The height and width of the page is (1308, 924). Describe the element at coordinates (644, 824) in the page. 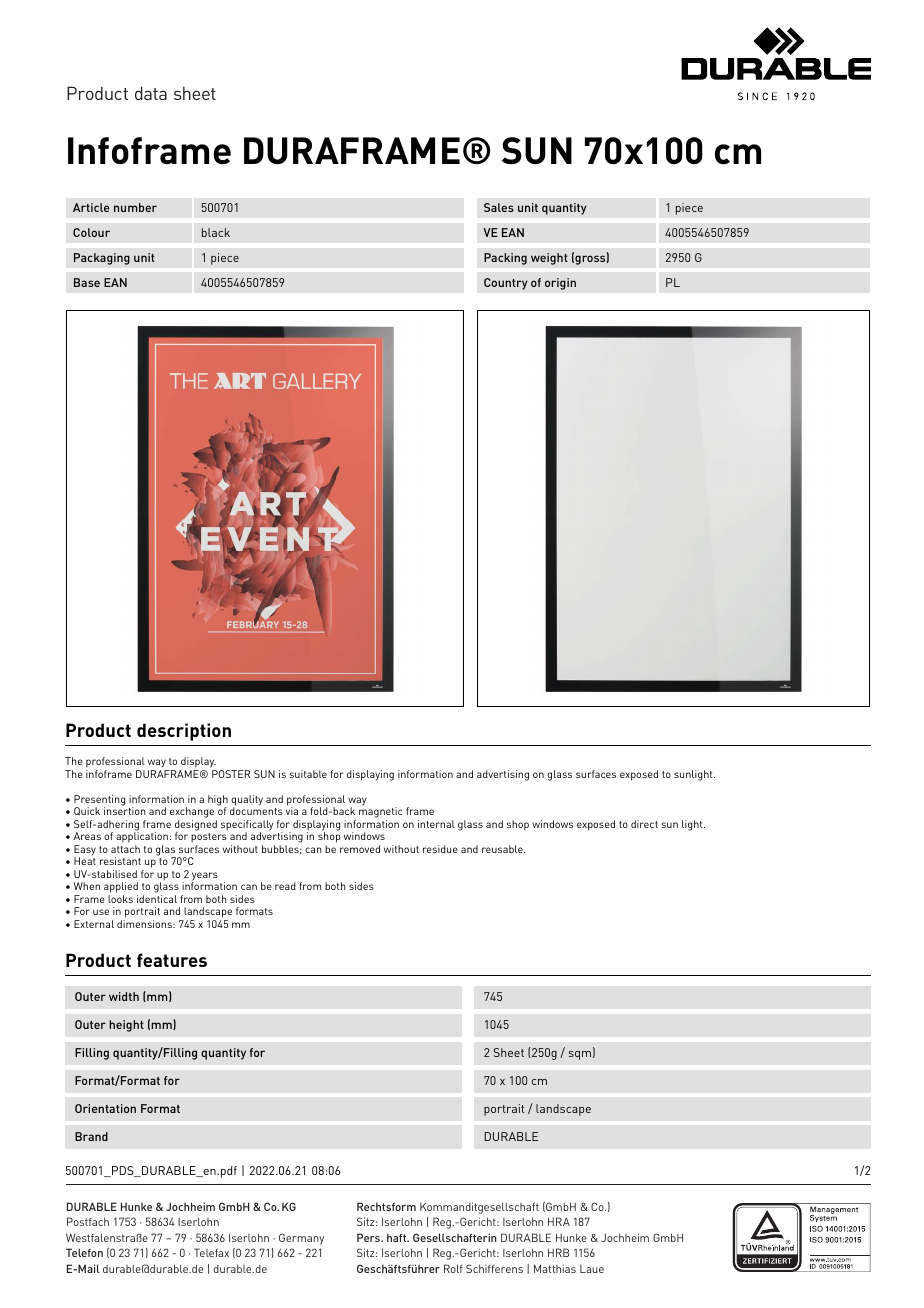

I see `direct` at that location.
